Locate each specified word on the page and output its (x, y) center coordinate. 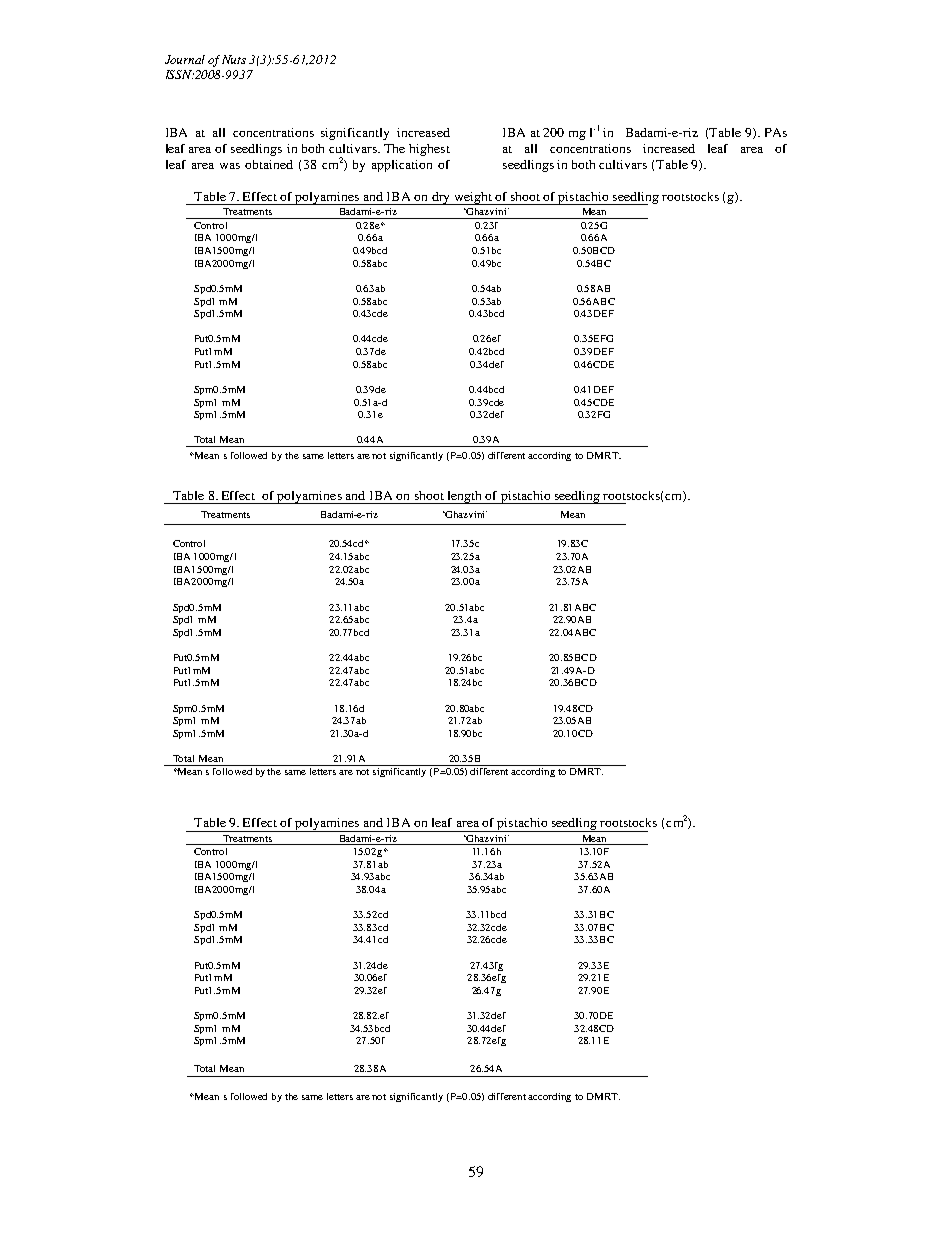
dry (440, 198)
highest (429, 150)
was (230, 166)
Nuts (234, 59)
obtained (269, 164)
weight (472, 198)
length (464, 497)
